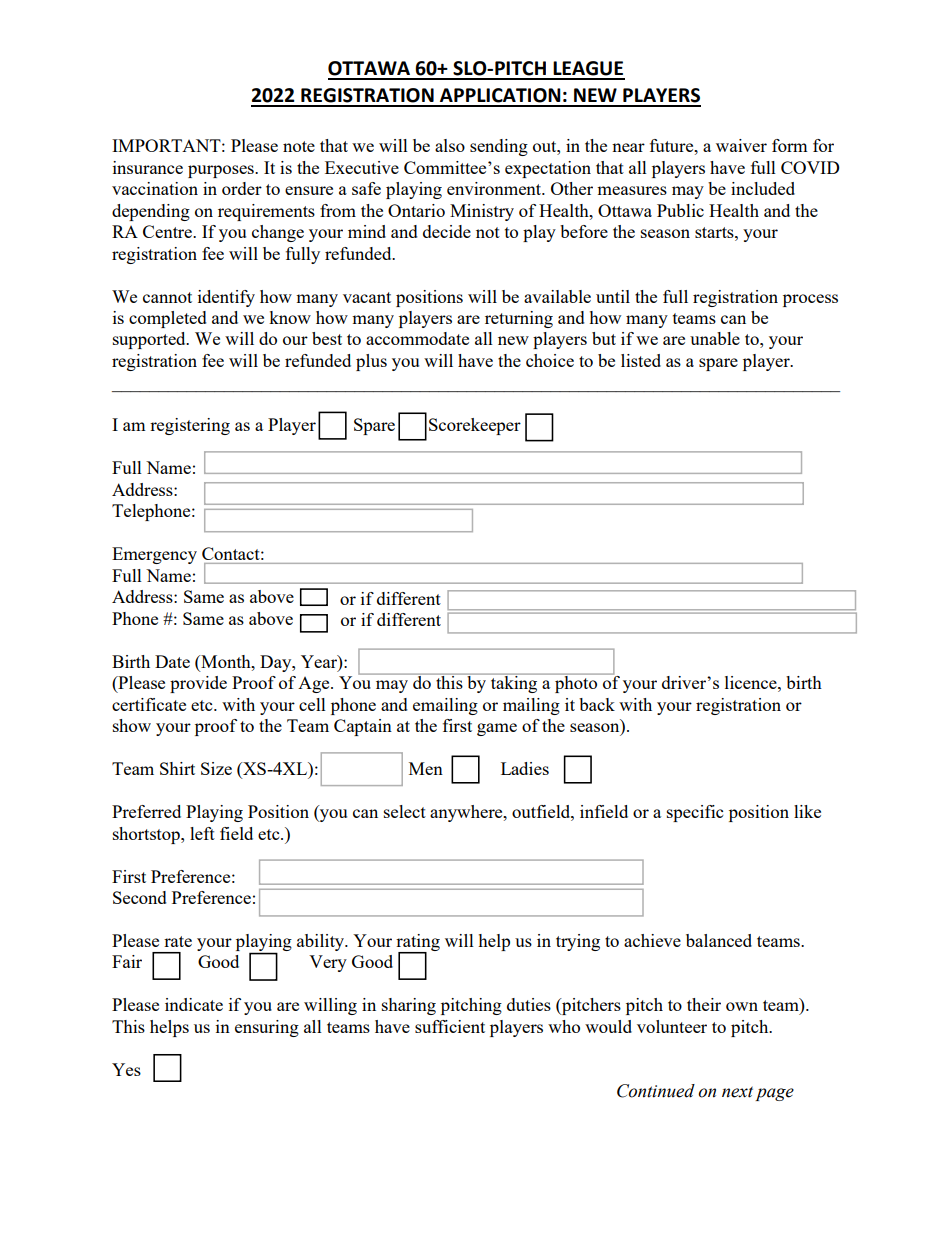  I want to click on ensuring, so click(267, 1028).
